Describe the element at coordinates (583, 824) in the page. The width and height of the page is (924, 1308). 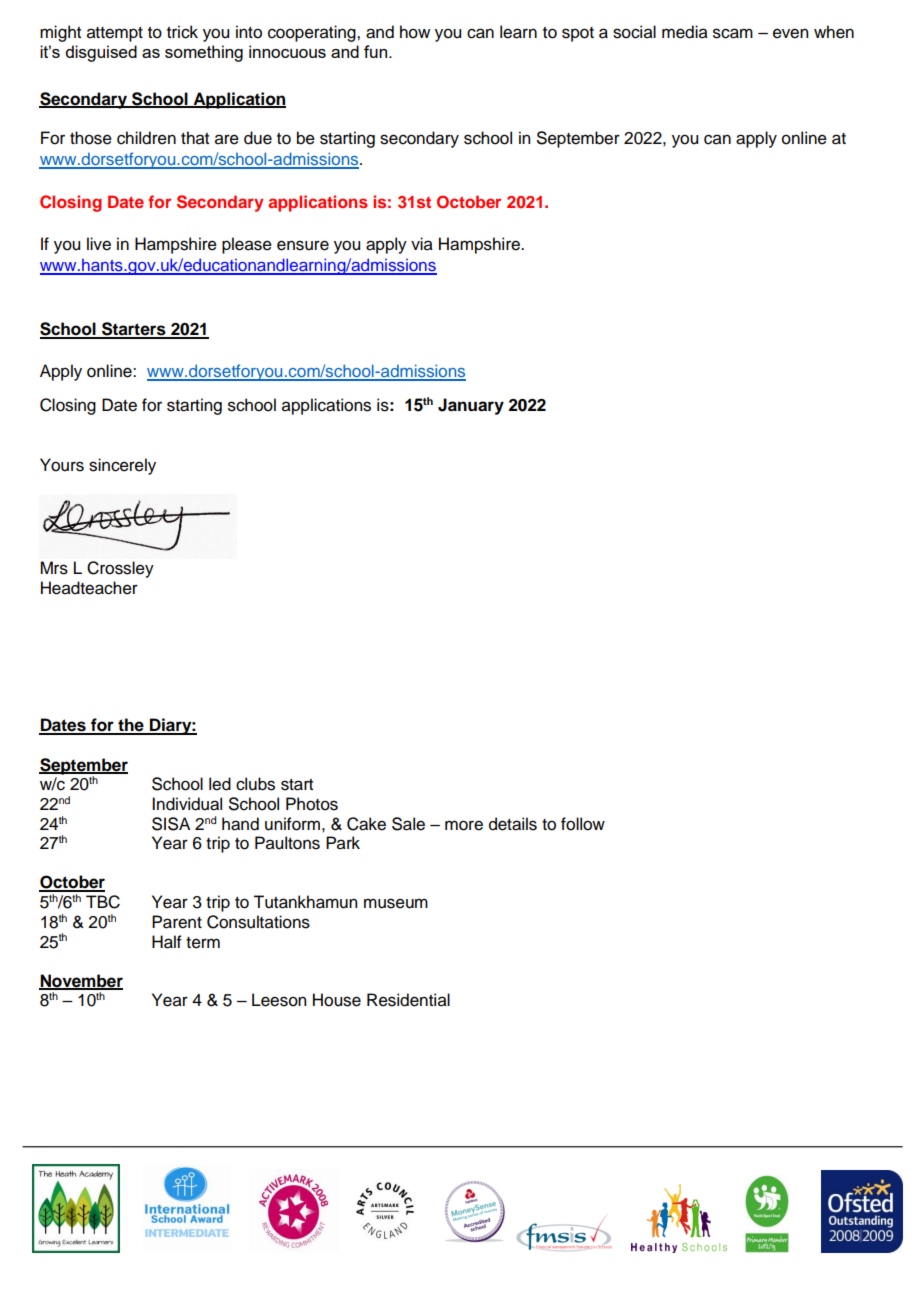
I see `follow` at that location.
